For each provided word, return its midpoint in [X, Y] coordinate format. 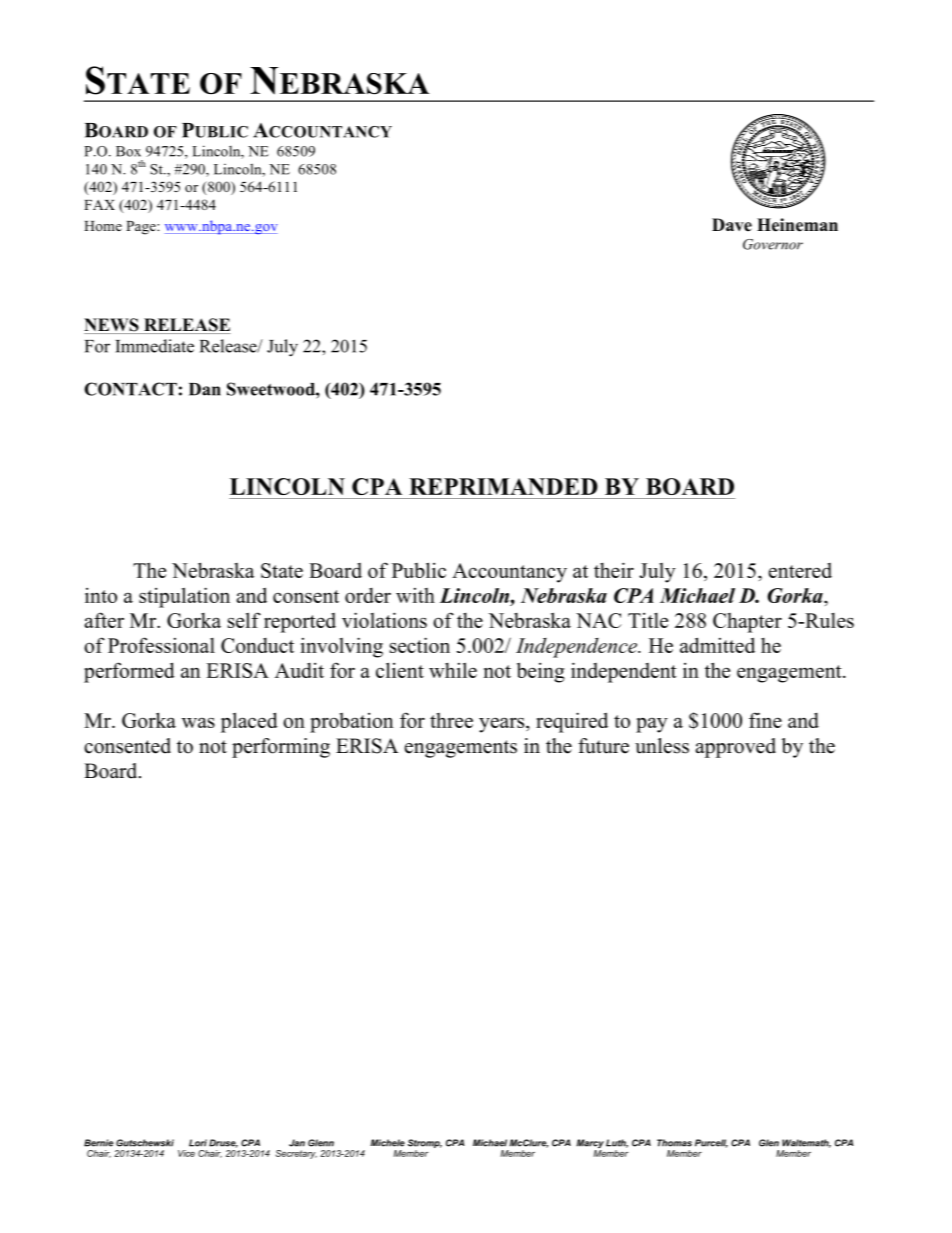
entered [800, 570]
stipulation [184, 597]
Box [128, 151]
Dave [732, 225]
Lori [198, 1143]
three [451, 720]
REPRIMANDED [503, 486]
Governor [773, 244]
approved [735, 748]
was [198, 723]
